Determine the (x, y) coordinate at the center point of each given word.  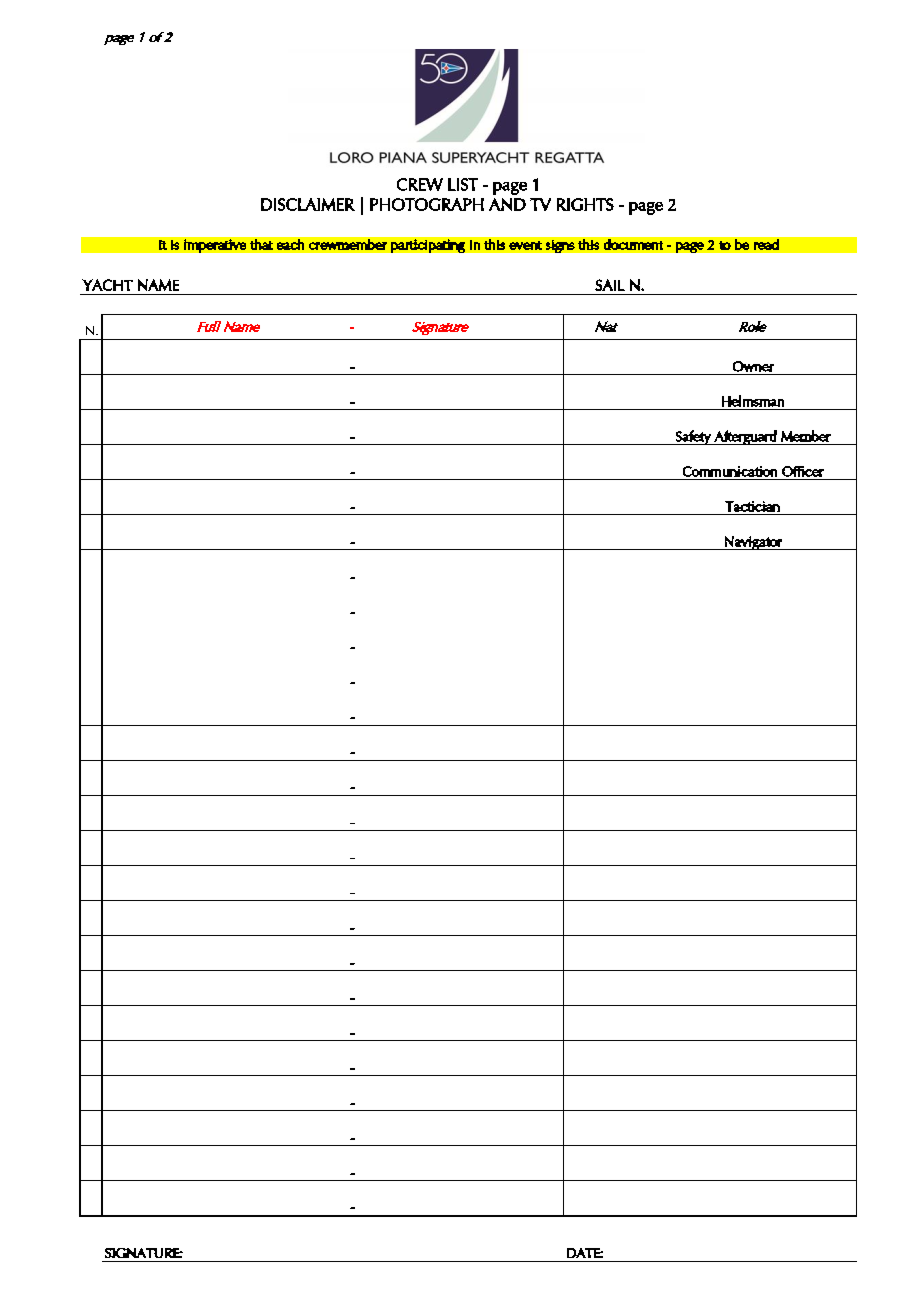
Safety (693, 437)
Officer (803, 471)
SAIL (610, 285)
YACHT (107, 285)
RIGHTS (585, 204)
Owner (753, 366)
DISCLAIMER (308, 204)
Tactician (752, 506)
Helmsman (753, 401)
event (525, 245)
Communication (730, 471)
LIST (463, 184)
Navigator (753, 543)
